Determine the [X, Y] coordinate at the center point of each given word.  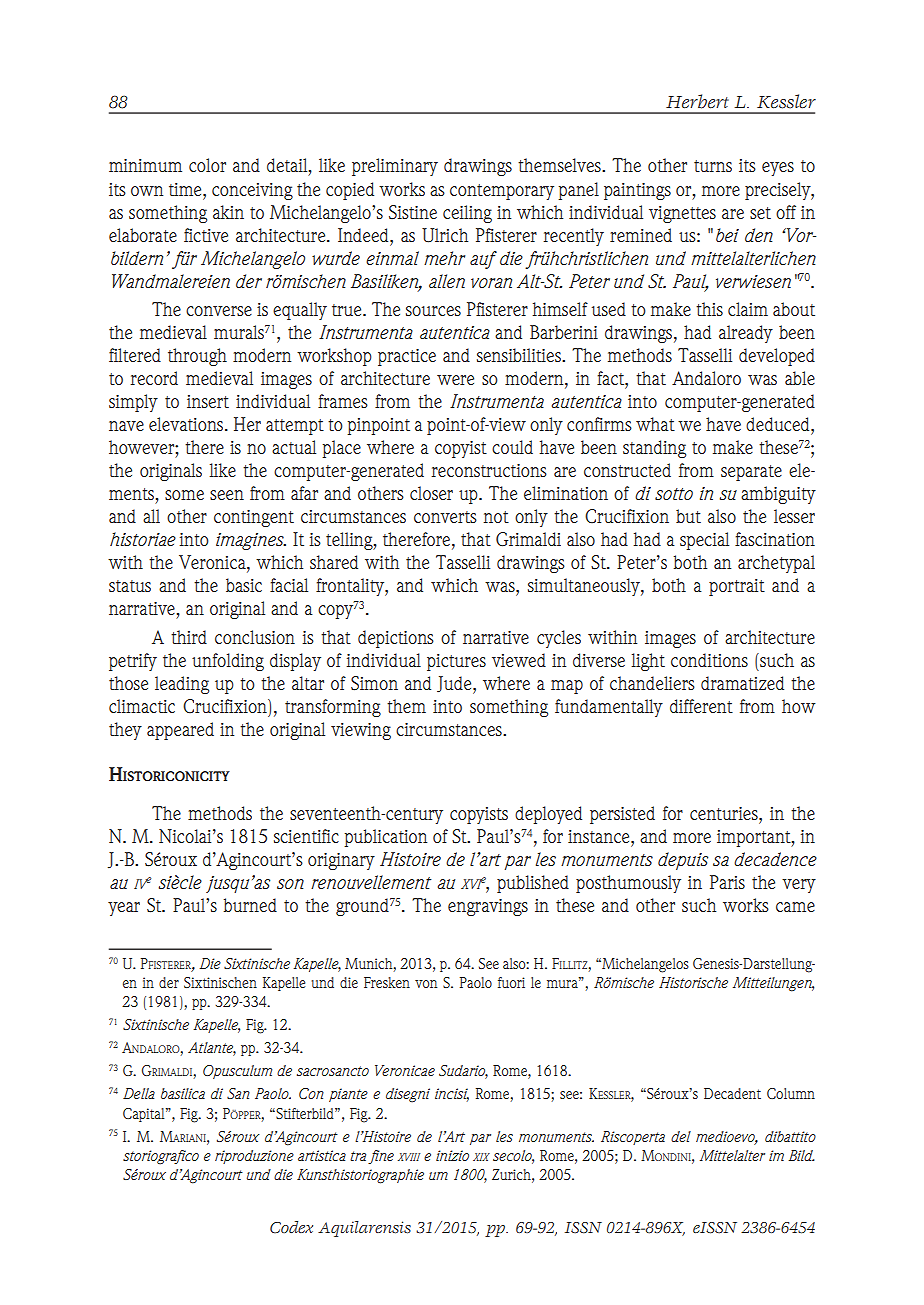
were [455, 380]
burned [250, 905]
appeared [180, 731]
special [704, 541]
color [207, 165]
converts [445, 517]
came [795, 907]
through [197, 357]
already [746, 334]
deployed [548, 815]
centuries [725, 813]
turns [713, 166]
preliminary [395, 167]
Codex [291, 1227]
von [426, 984]
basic [244, 585]
